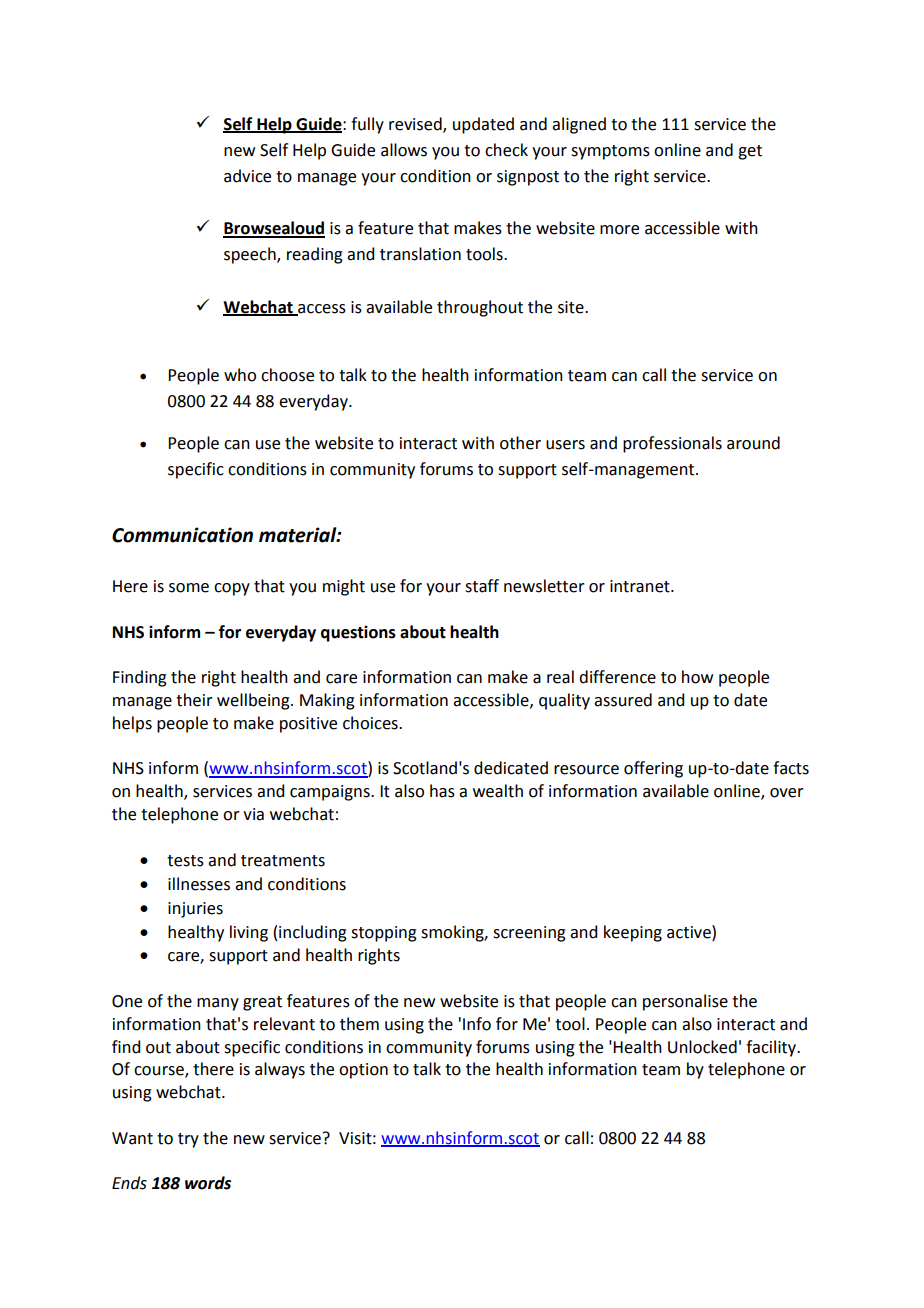  Describe the element at coordinates (442, 791) in the document. I see `has` at that location.
